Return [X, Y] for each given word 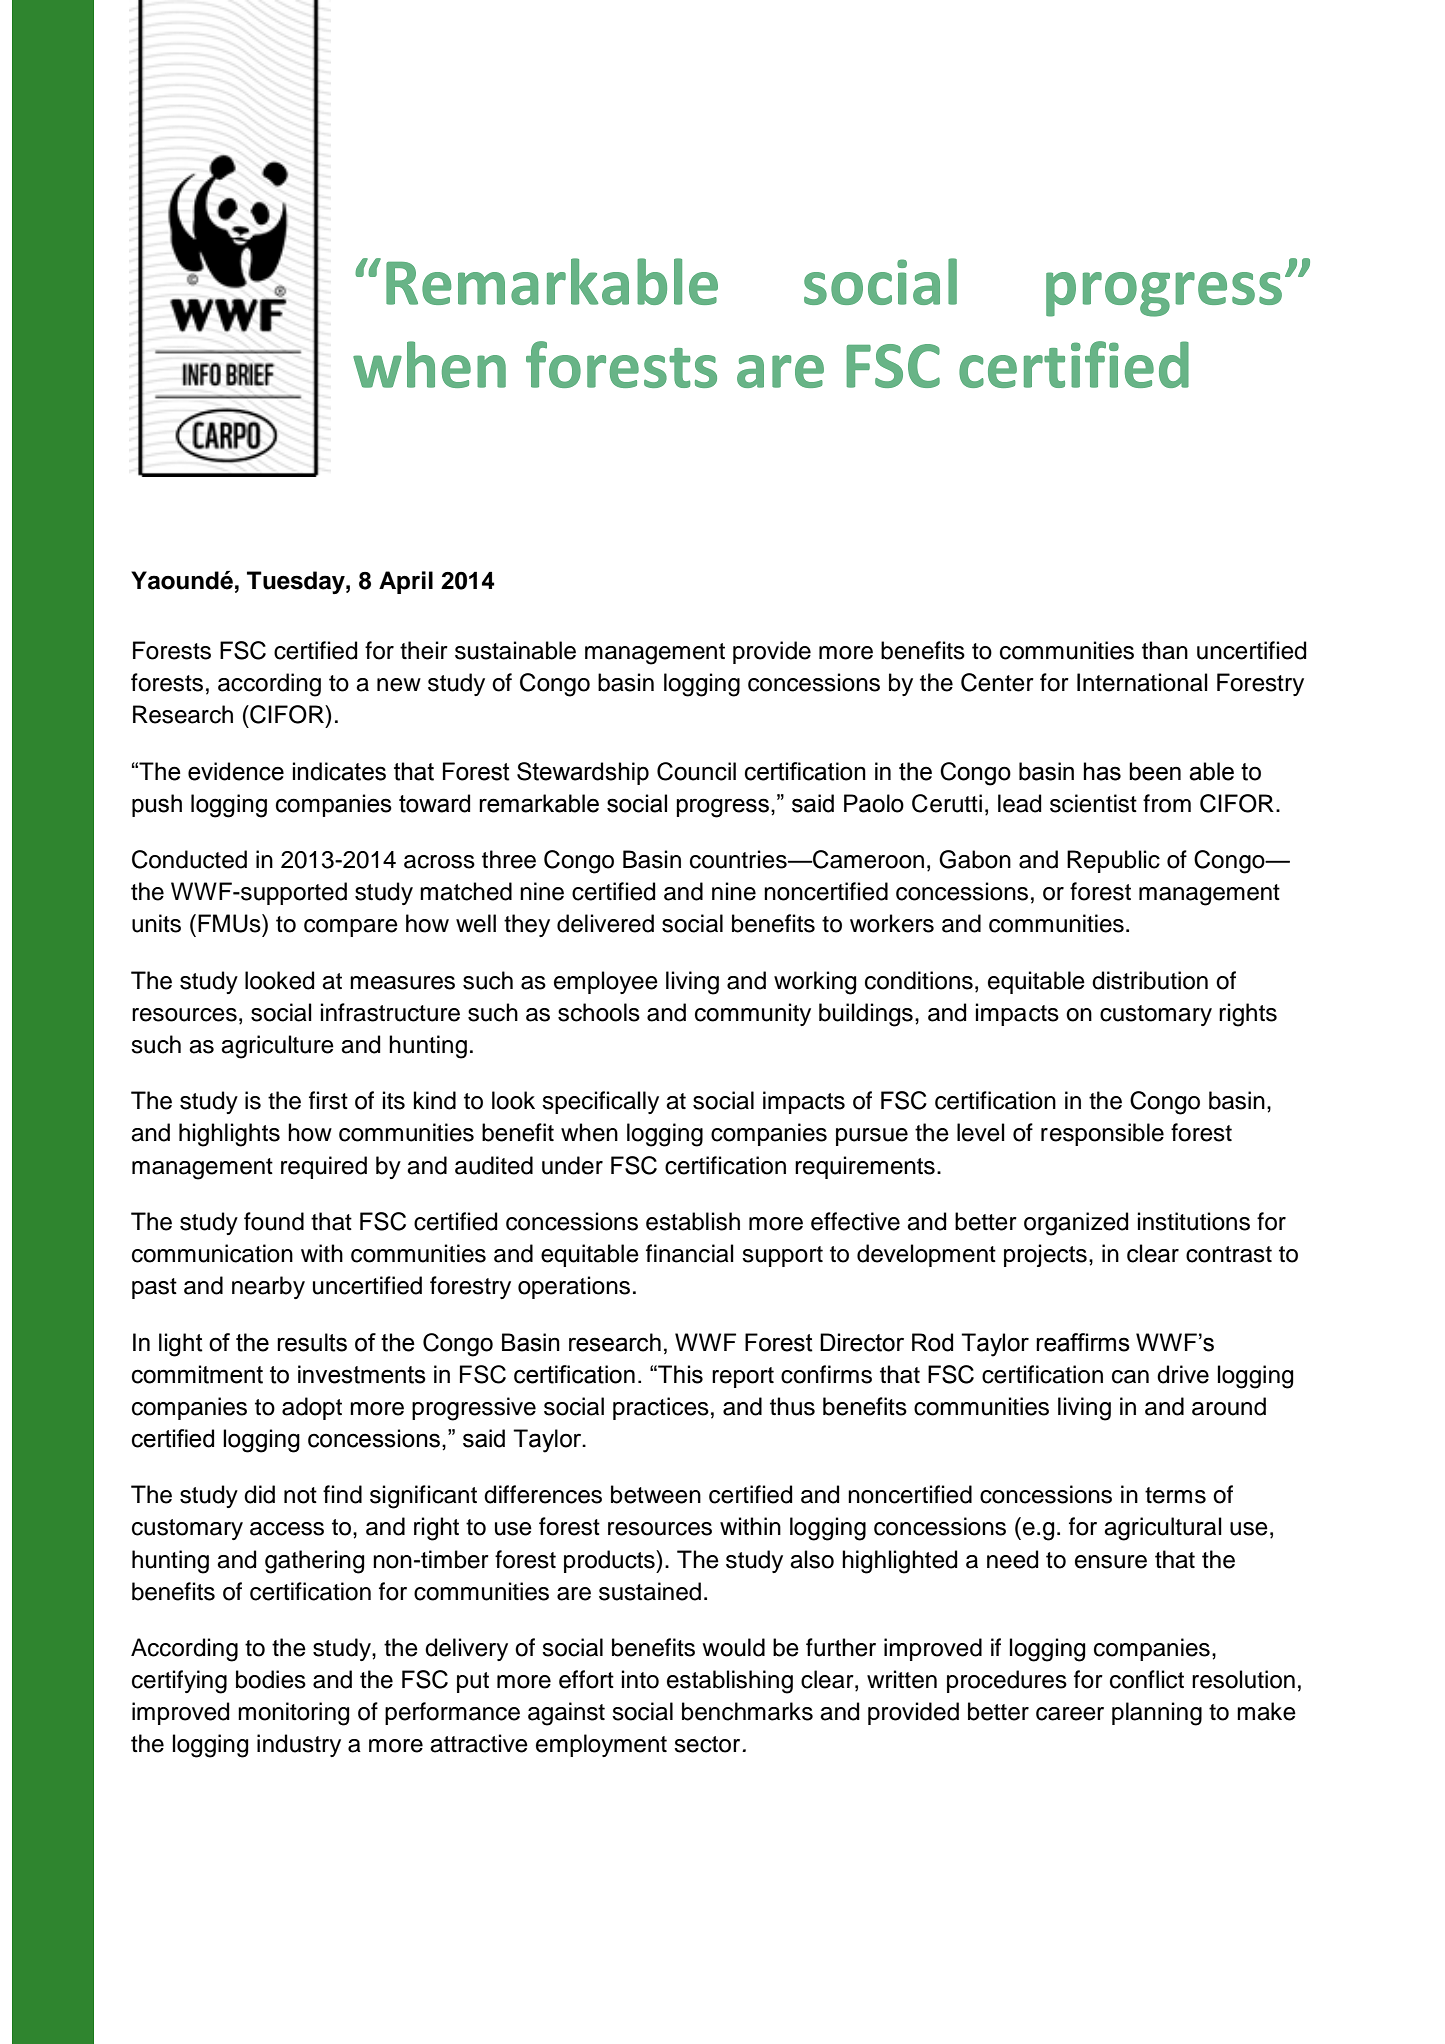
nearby [268, 1287]
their [424, 650]
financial [690, 1253]
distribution [1150, 980]
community [753, 1014]
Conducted [189, 859]
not [300, 1495]
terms [1175, 1495]
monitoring [293, 1714]
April [406, 582]
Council [696, 771]
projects [1045, 1255]
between [656, 1494]
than [1165, 650]
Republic [1113, 861]
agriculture [277, 1047]
